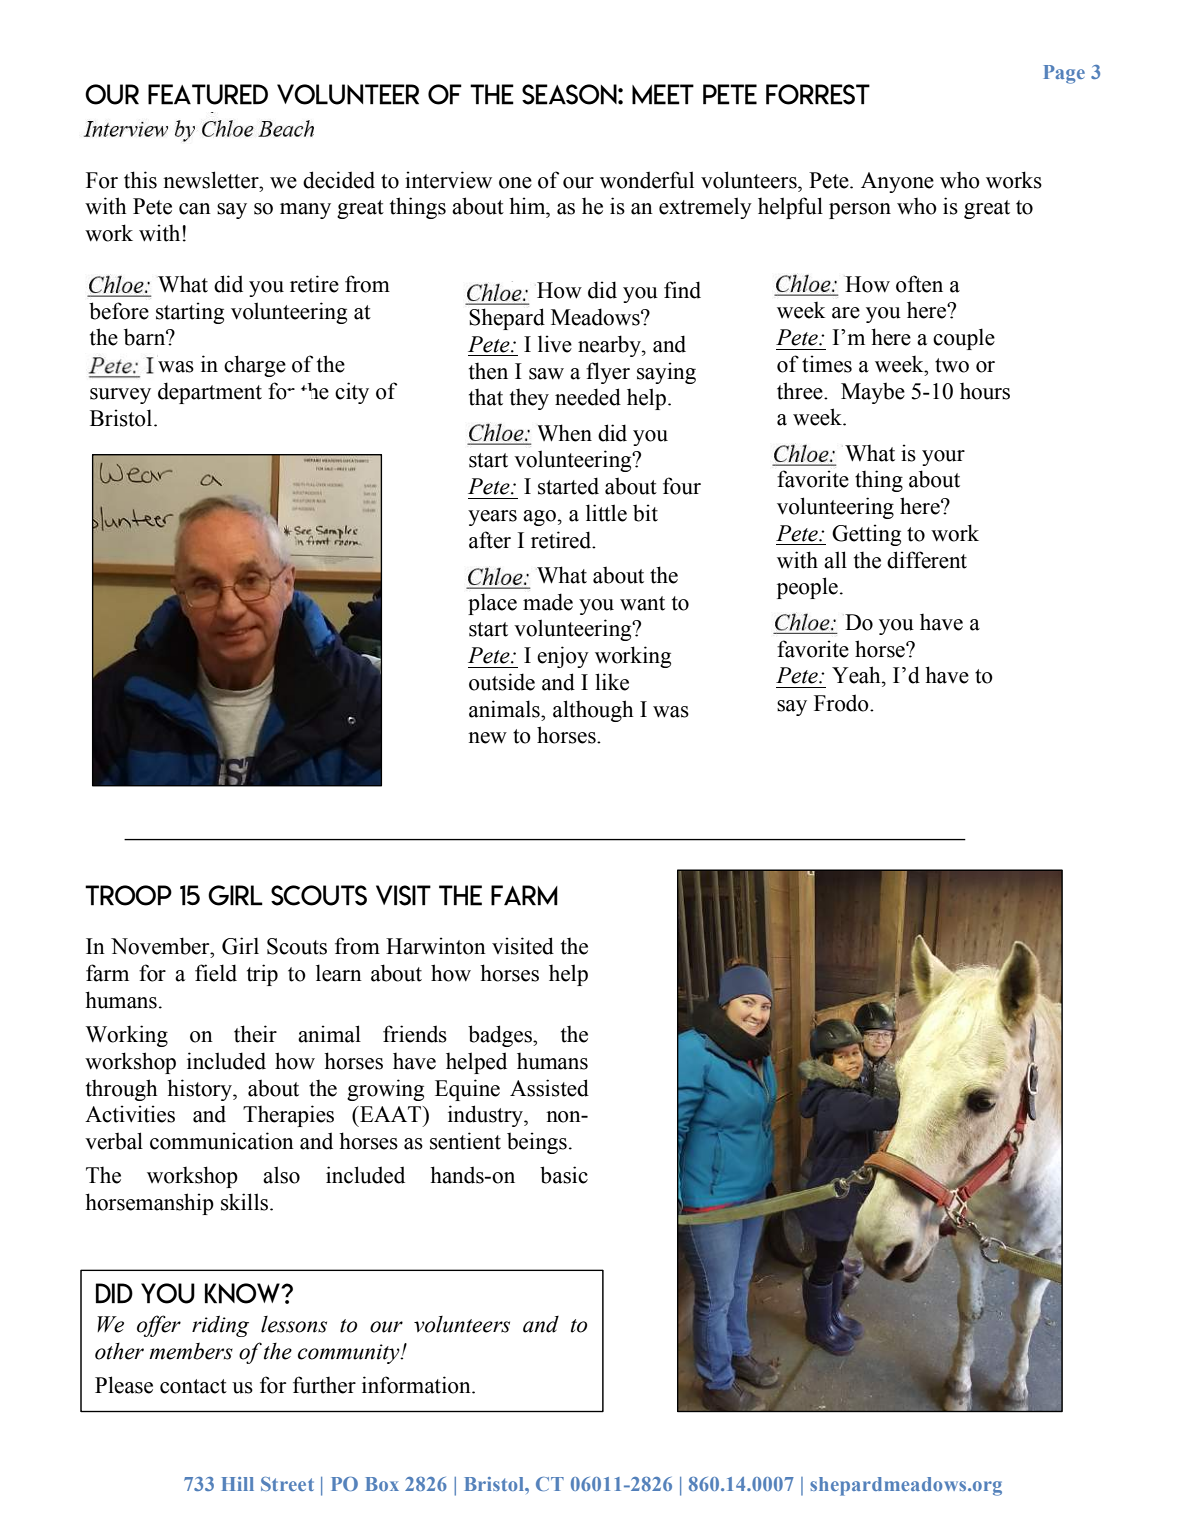 The height and width of the page is (1532, 1184). Describe the element at coordinates (208, 94) in the page. I see `featured` at that location.
